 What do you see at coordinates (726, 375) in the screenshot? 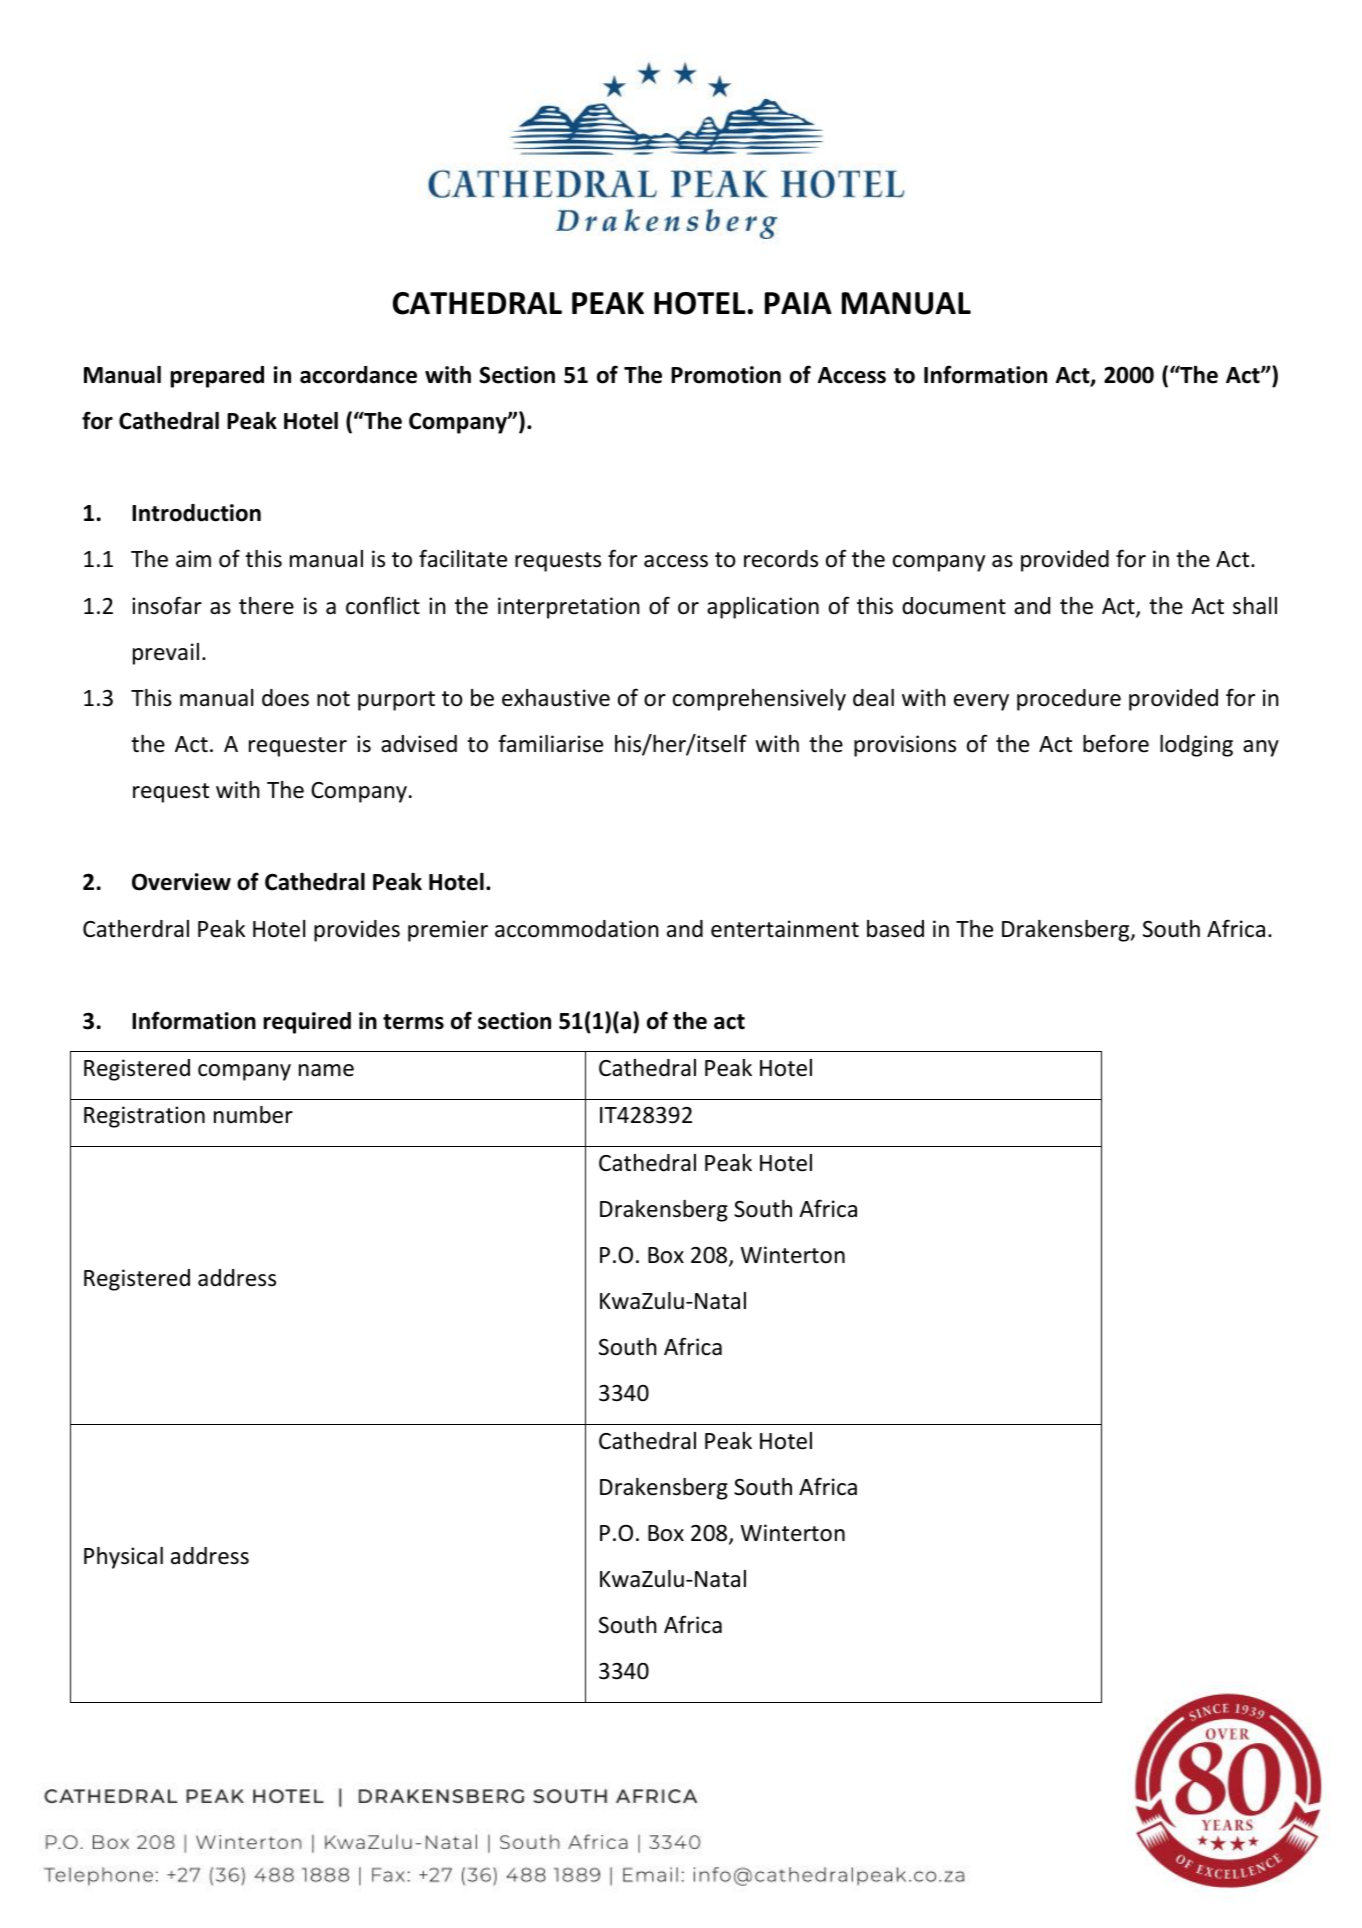
I see `Promotion` at bounding box center [726, 375].
